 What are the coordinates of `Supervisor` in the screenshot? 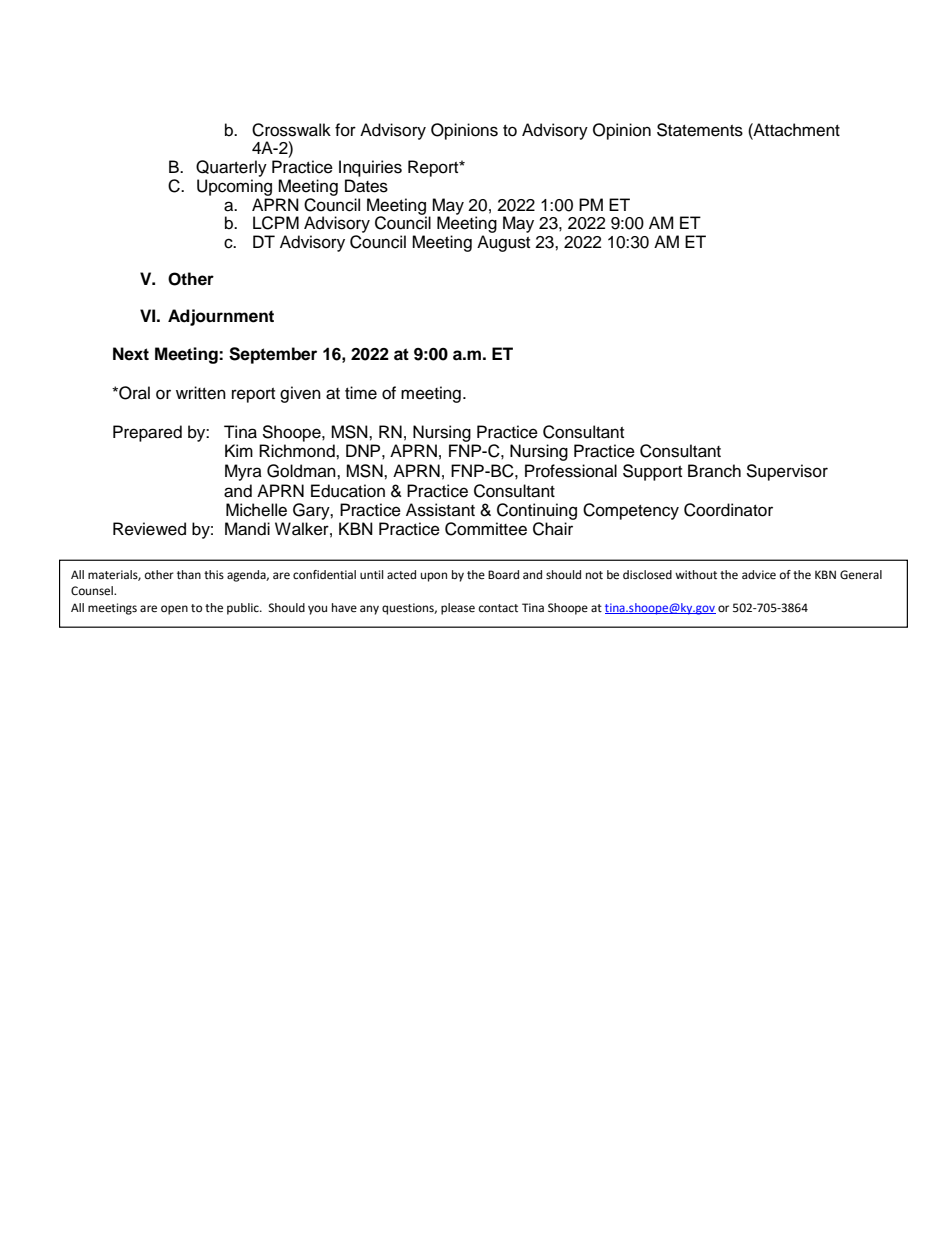 It's located at (787, 472).
